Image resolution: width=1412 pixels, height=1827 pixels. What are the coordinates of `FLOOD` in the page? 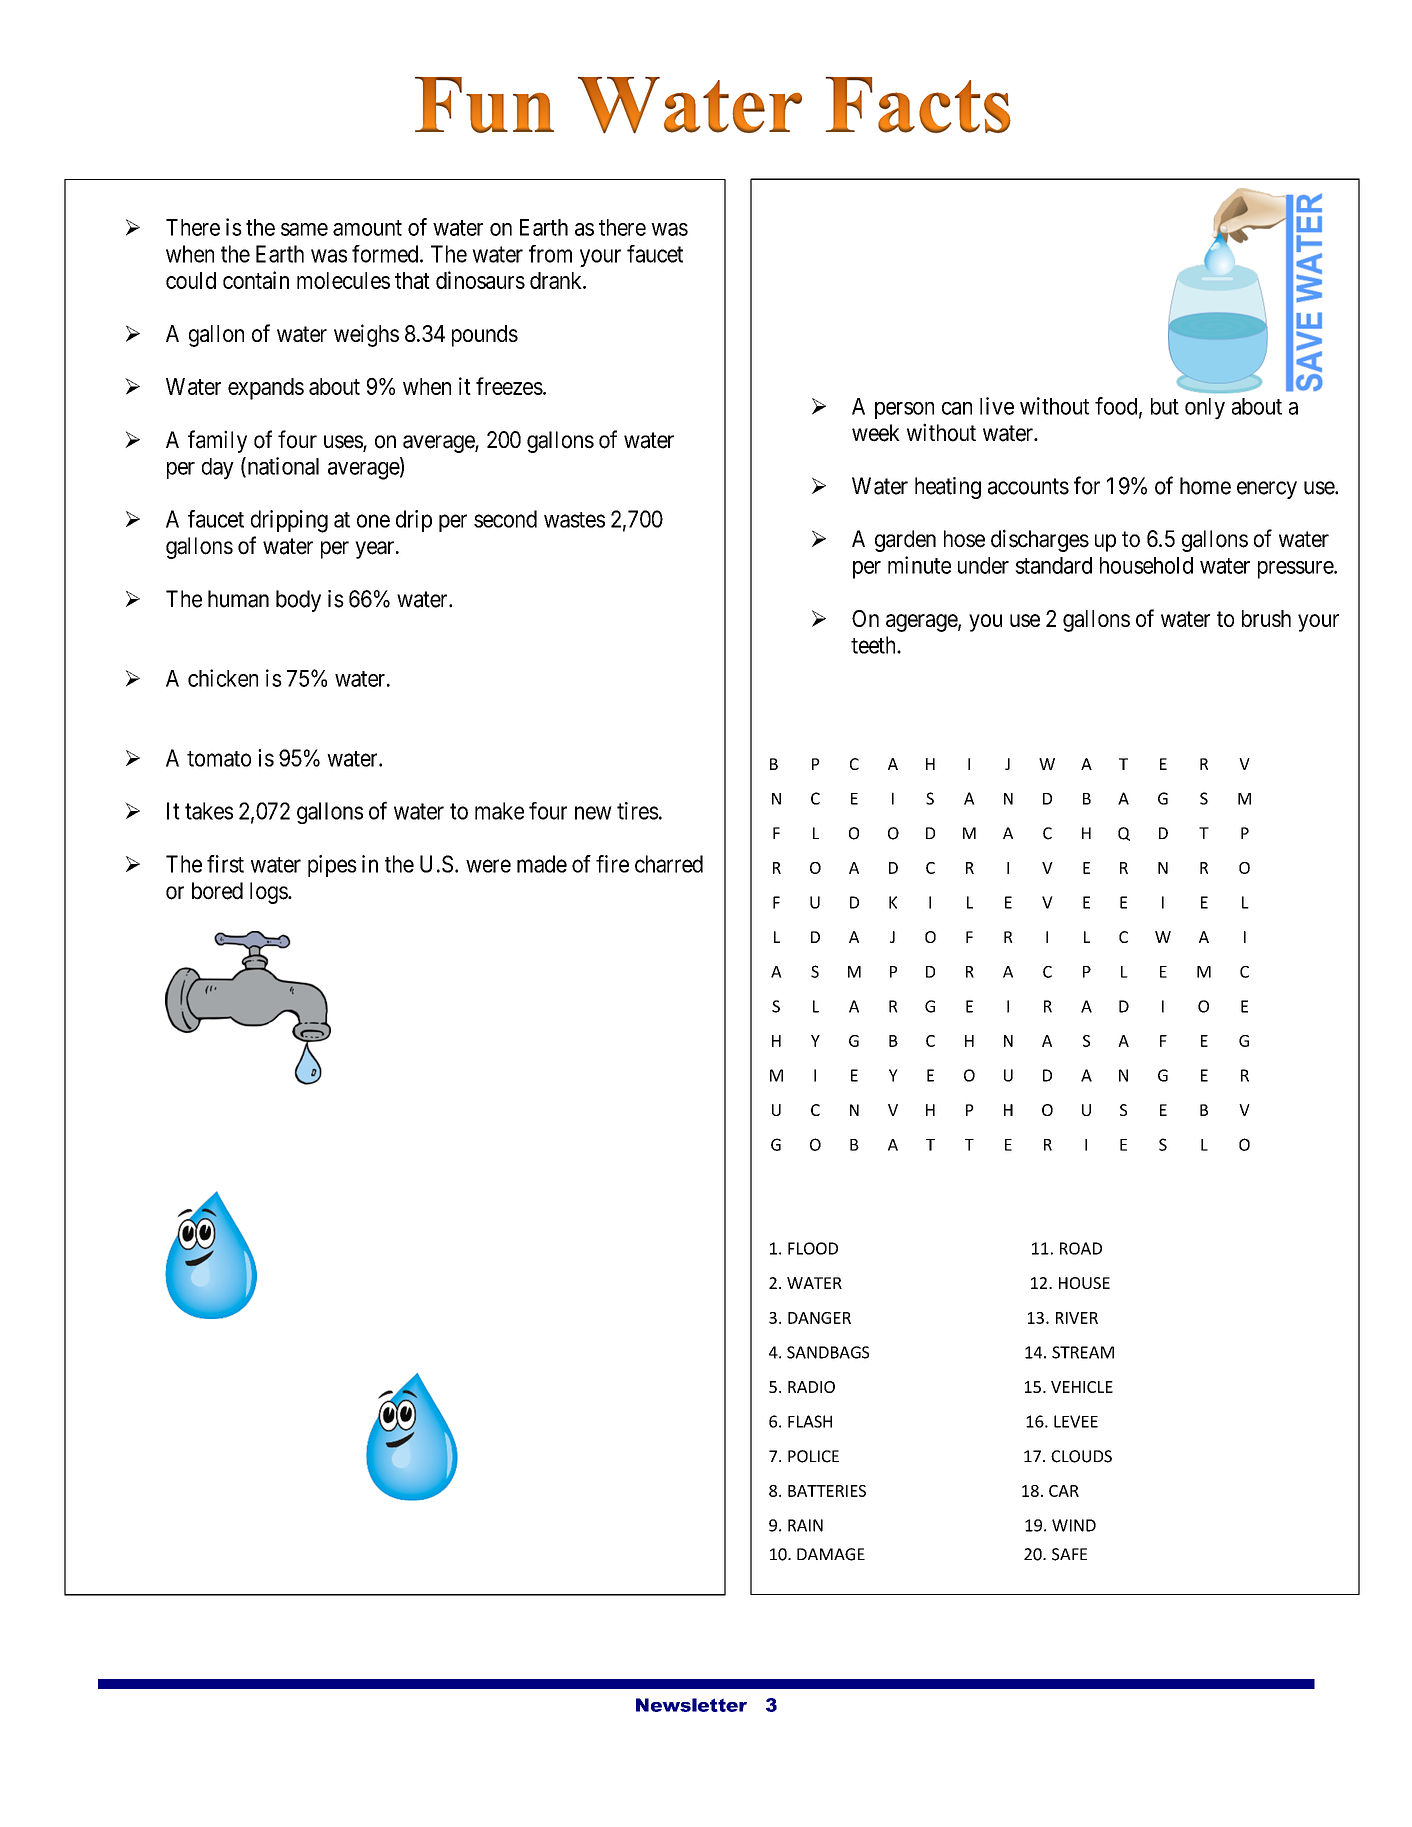 It's located at (813, 1248).
